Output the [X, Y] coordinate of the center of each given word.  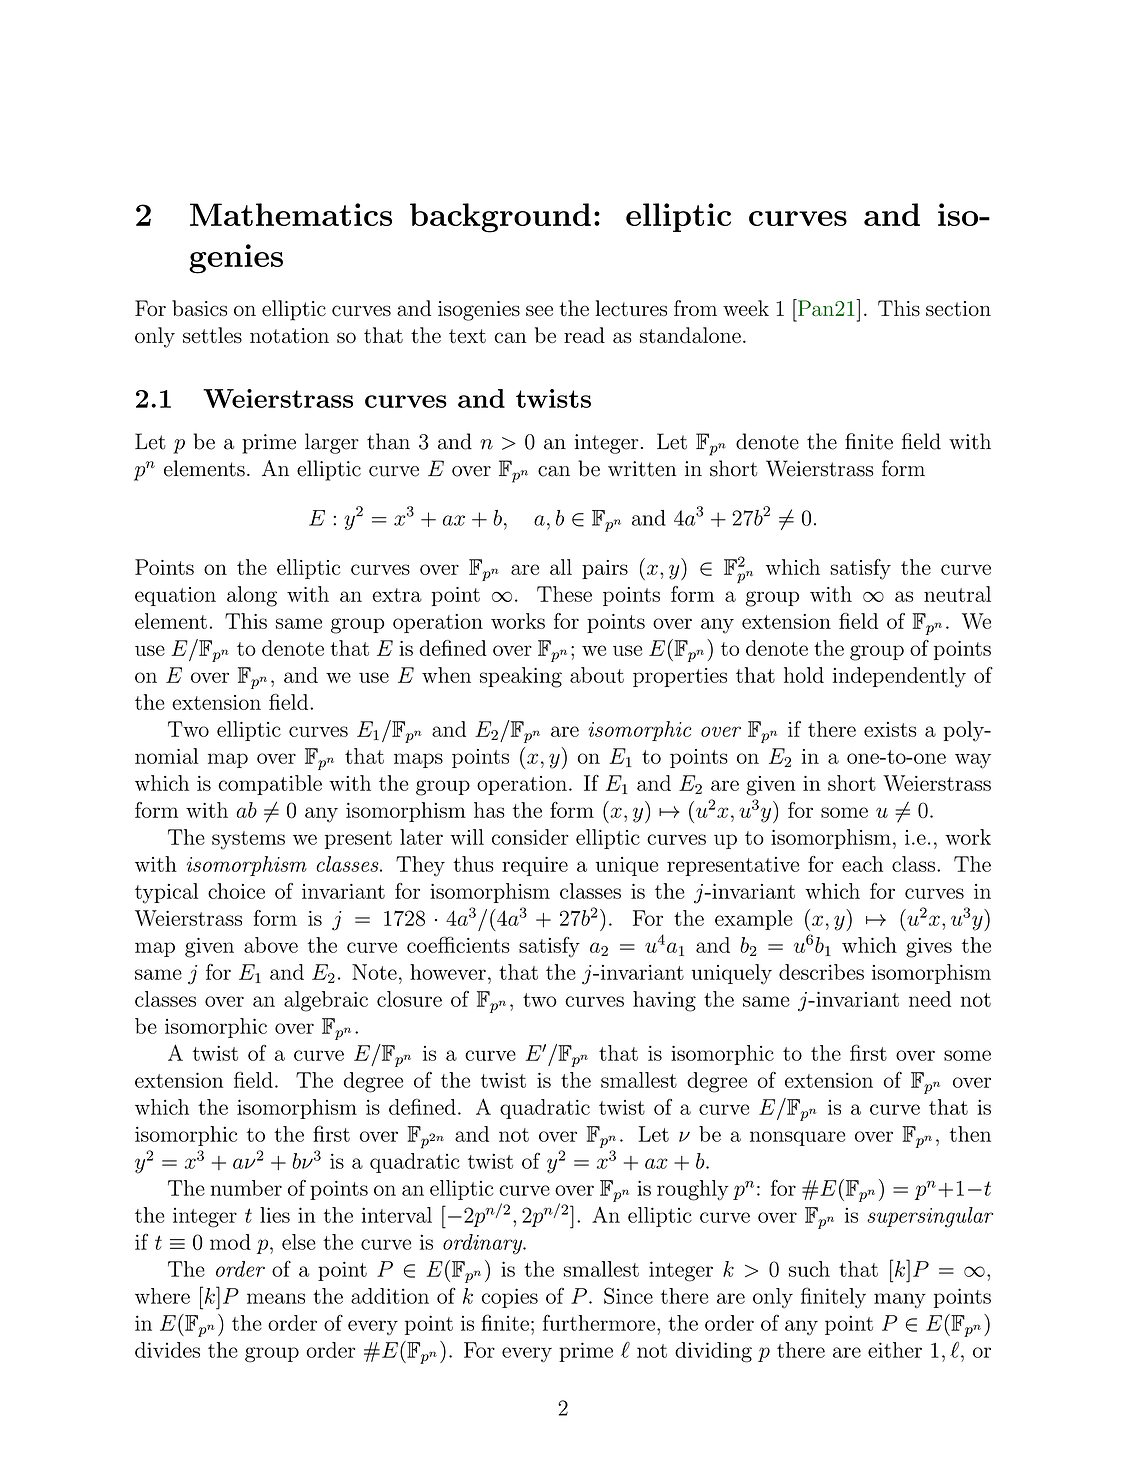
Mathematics [291, 214]
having [664, 1001]
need [930, 999]
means [276, 1298]
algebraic [326, 1001]
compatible [270, 785]
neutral [957, 594]
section [958, 308]
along [252, 596]
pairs [605, 569]
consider [530, 837]
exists [890, 729]
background [500, 218]
